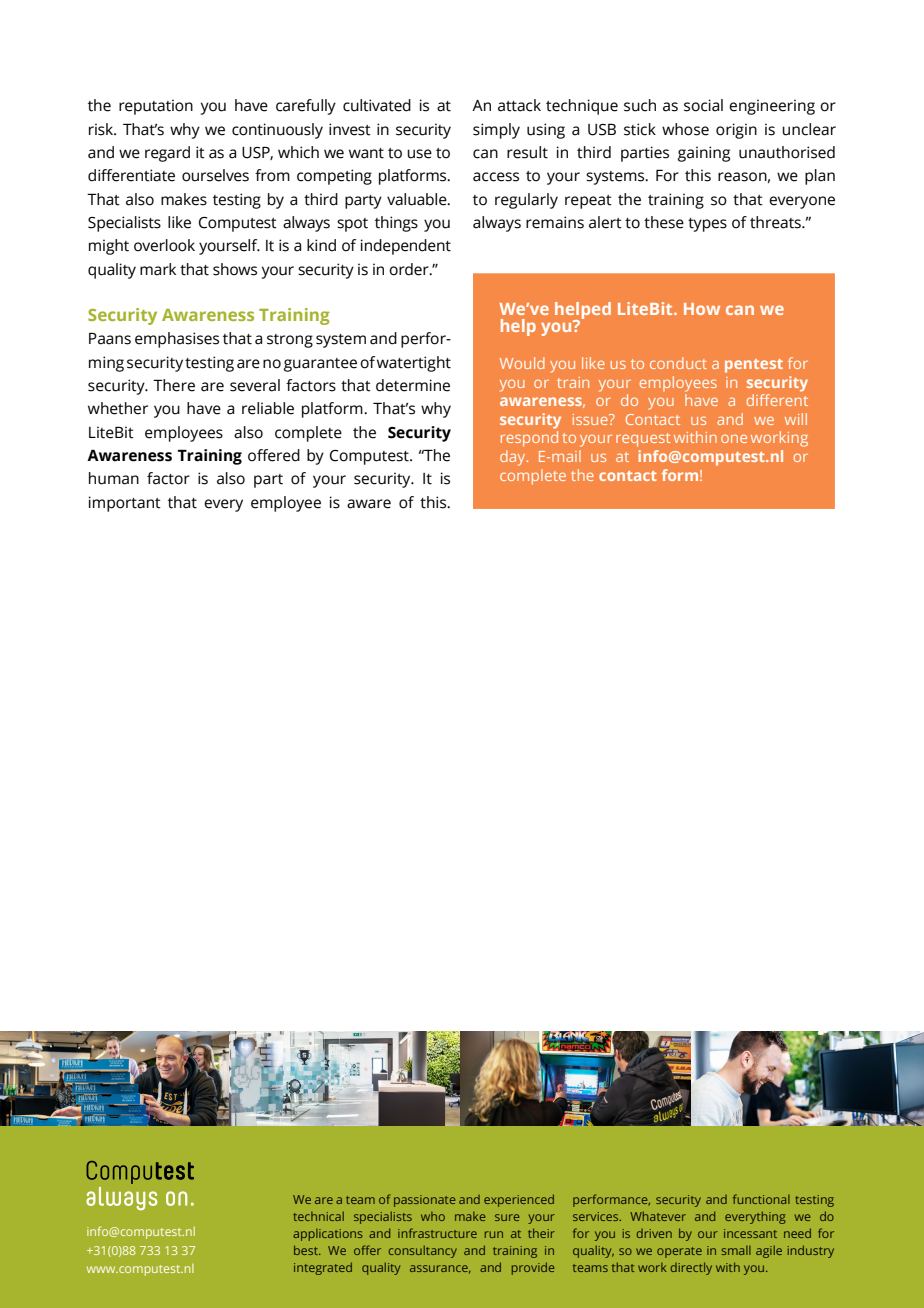 This screenshot has height=1308, width=924. I want to click on functional, so click(761, 1199).
